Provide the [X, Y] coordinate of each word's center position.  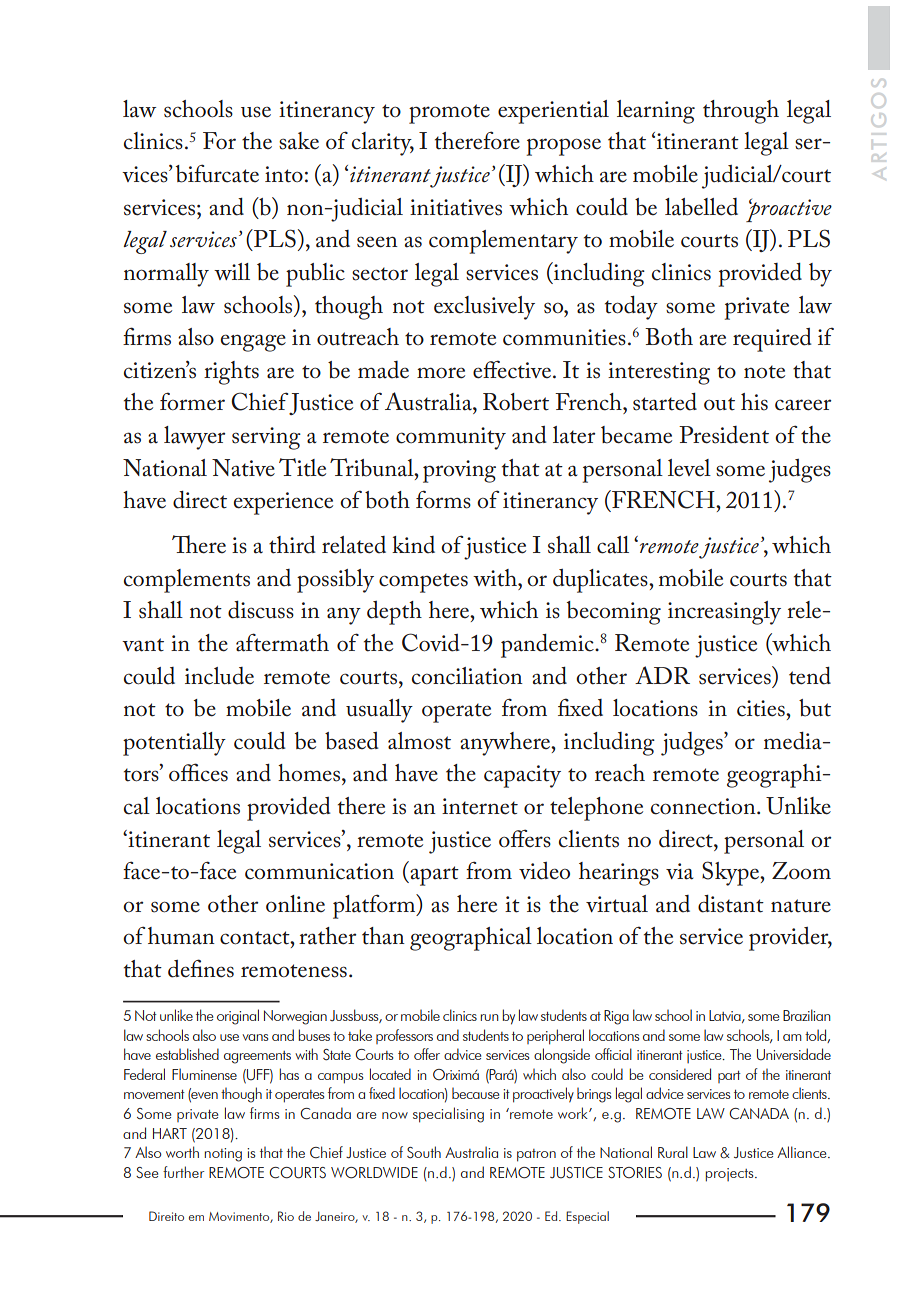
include [219, 676]
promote [449, 114]
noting [223, 1155]
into [284, 174]
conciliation [467, 676]
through [741, 112]
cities [762, 708]
